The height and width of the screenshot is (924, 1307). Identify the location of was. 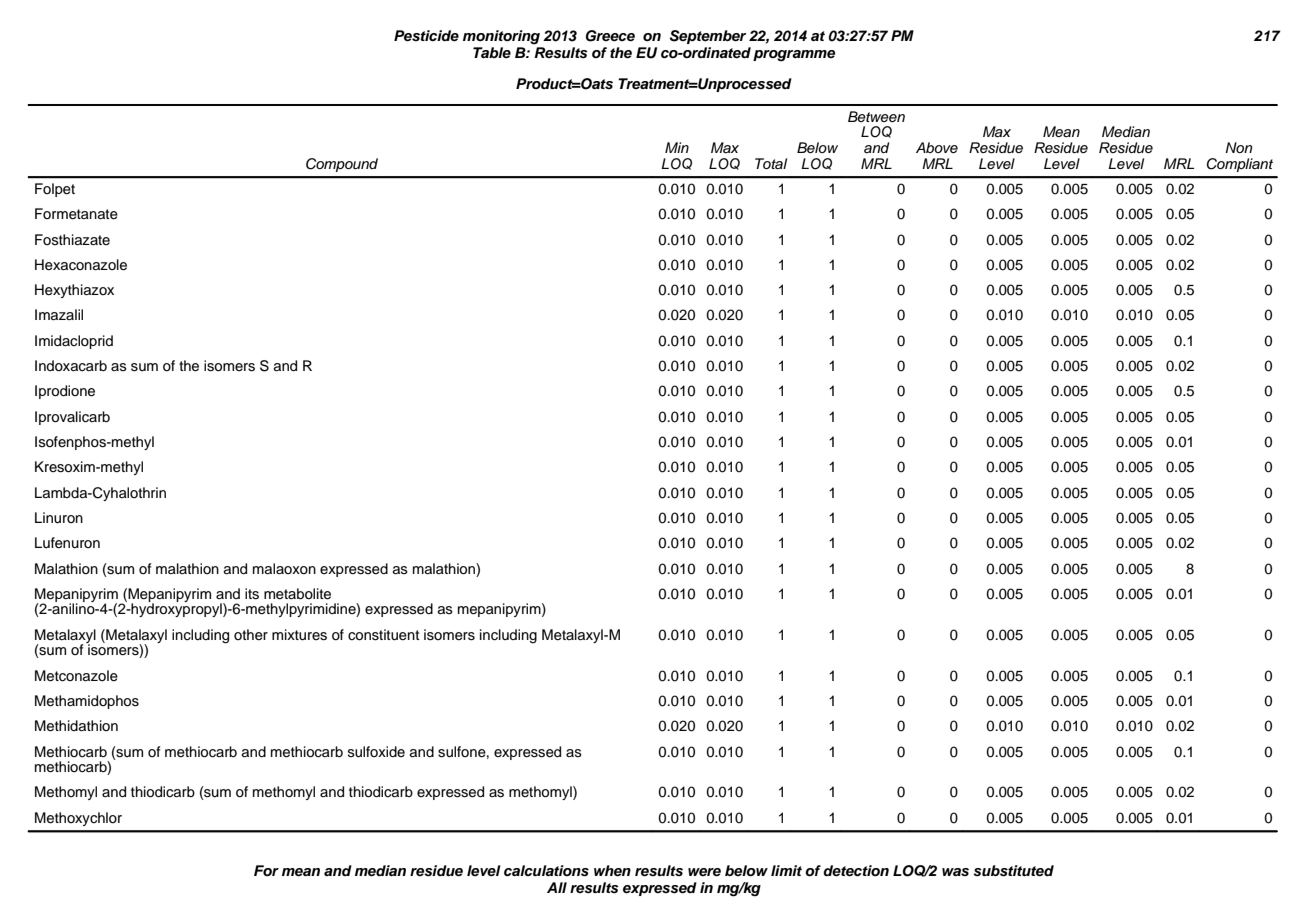
(955, 872).
